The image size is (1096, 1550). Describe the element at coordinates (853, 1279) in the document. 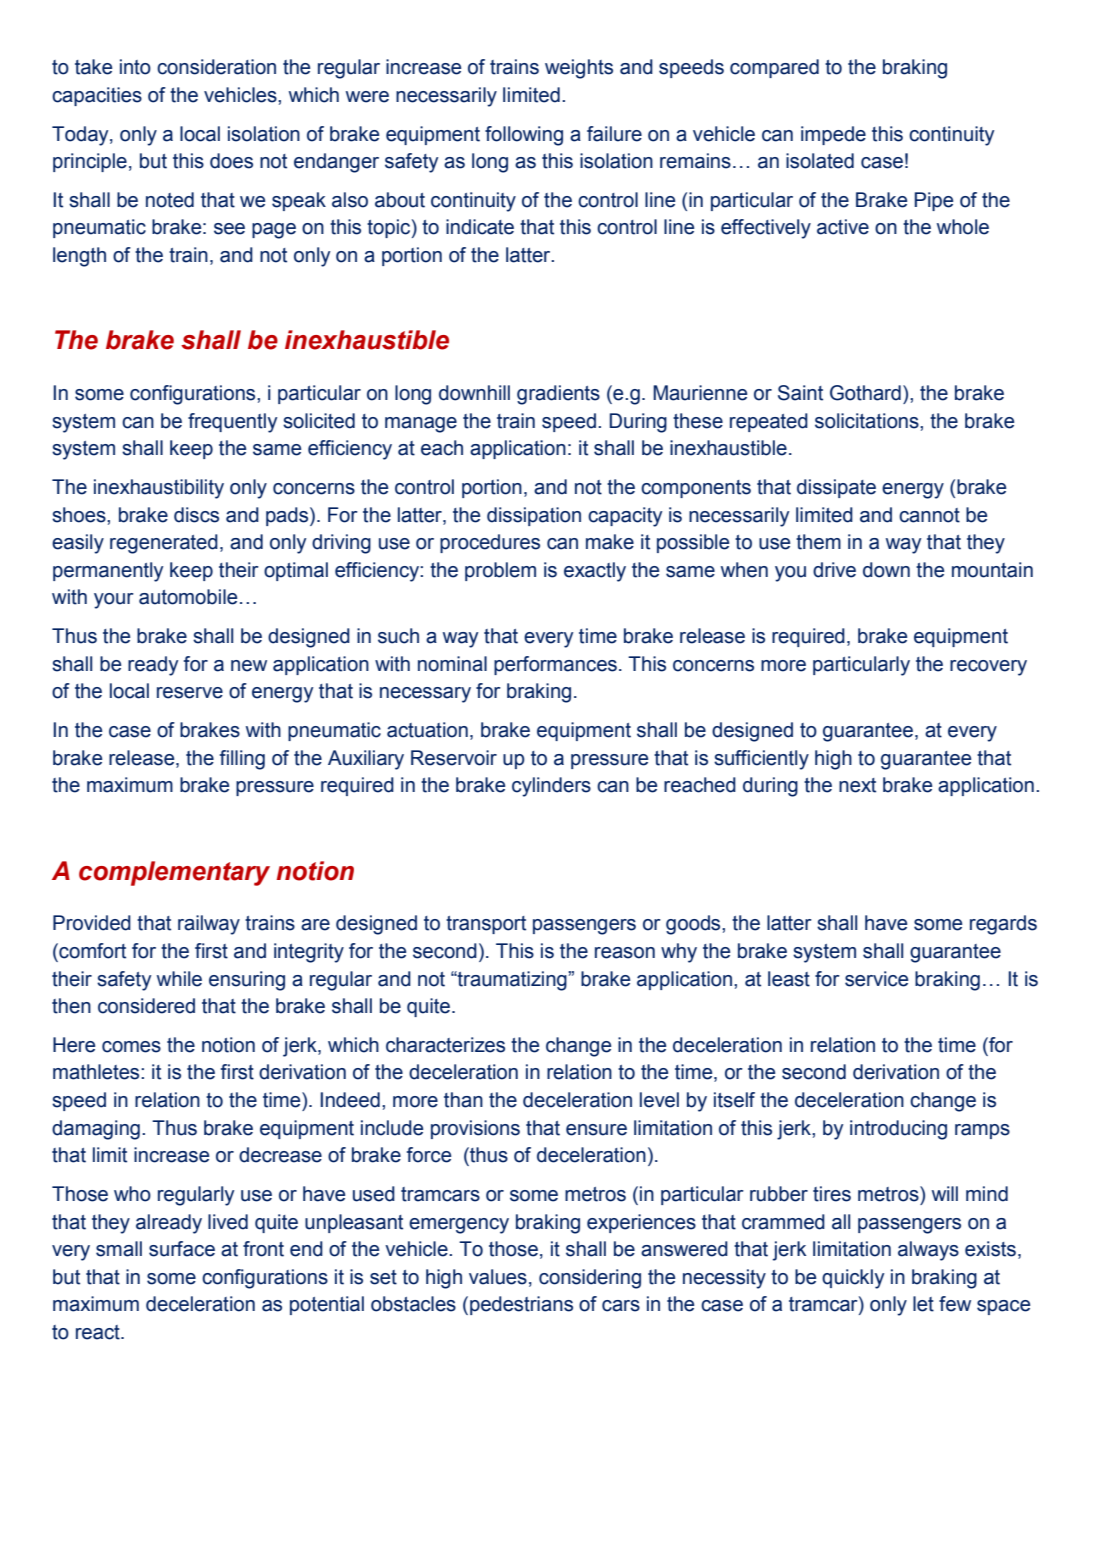

I see `quickly` at that location.
